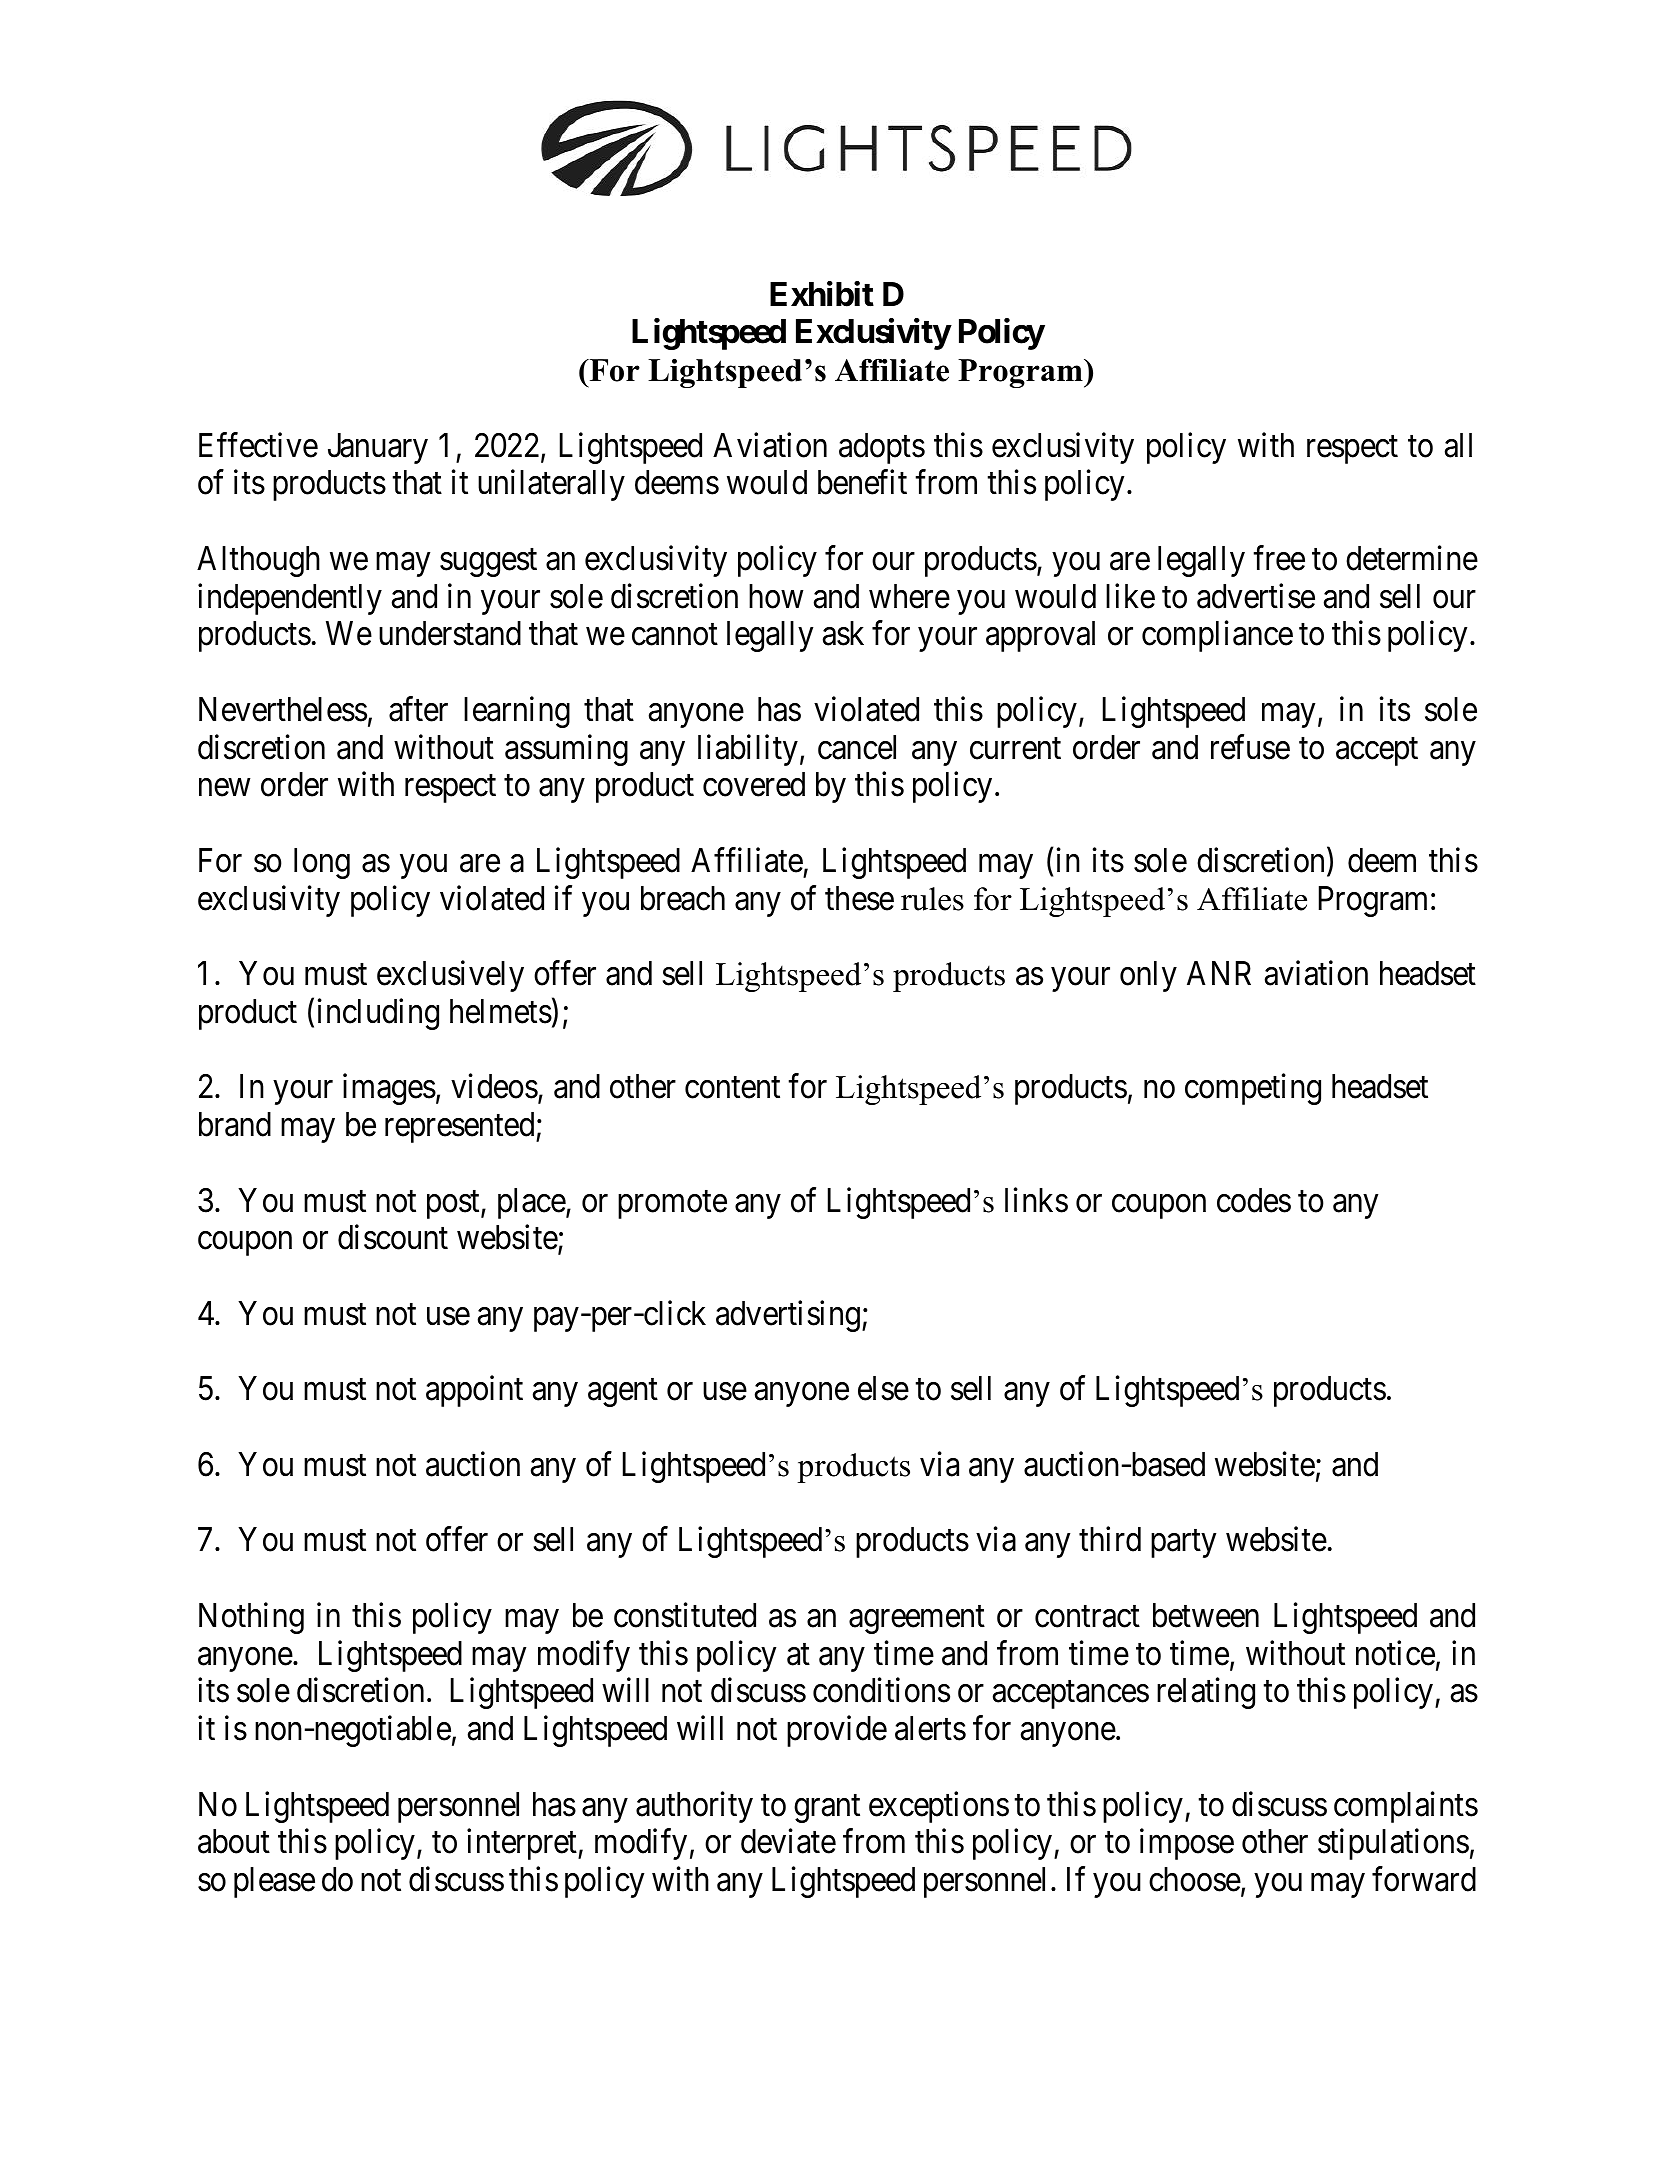 The image size is (1673, 2166). I want to click on January, so click(378, 448).
